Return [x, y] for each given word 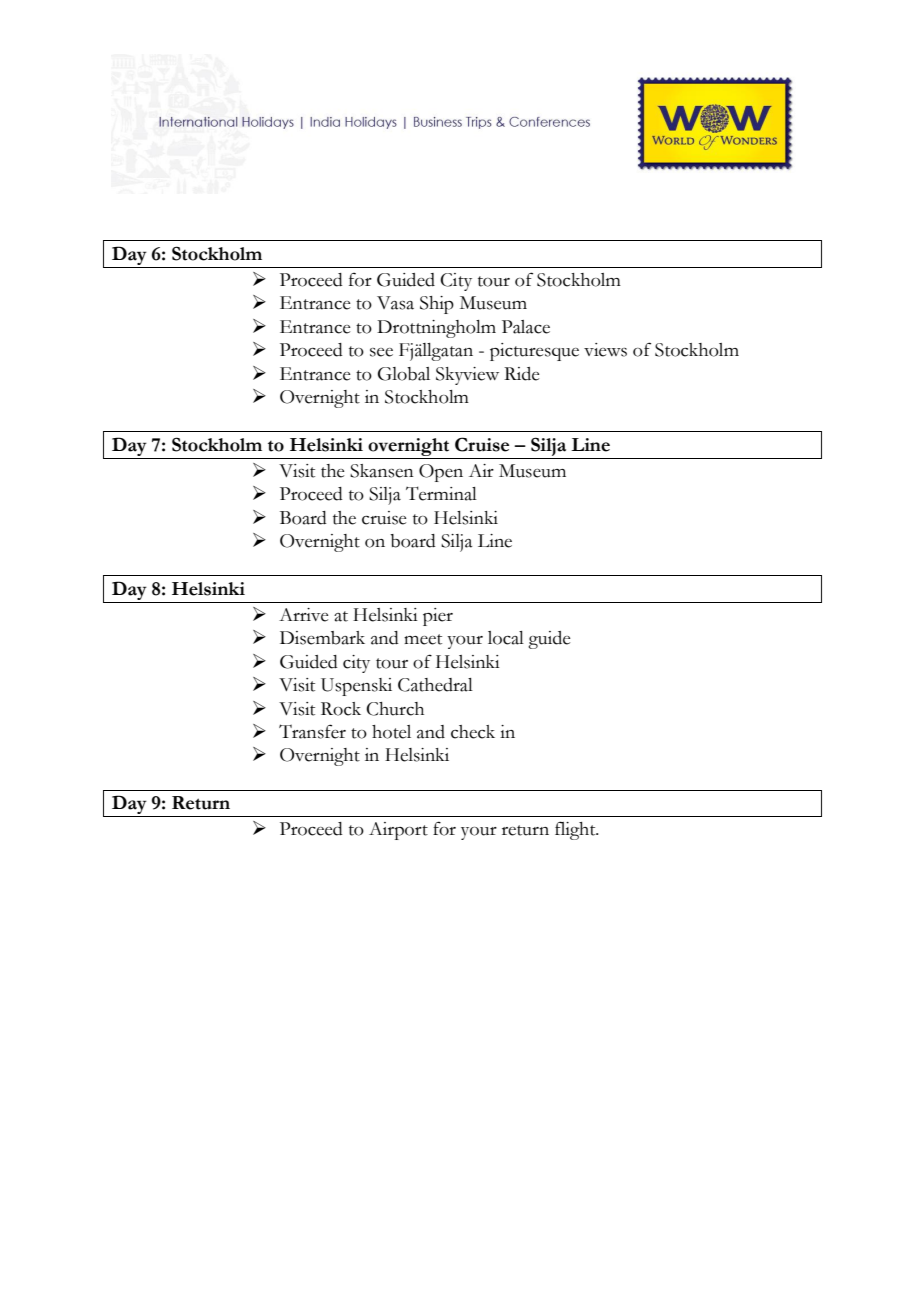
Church [395, 709]
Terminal [441, 493]
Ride [521, 374]
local [506, 638]
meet [423, 639]
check [473, 732]
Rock [341, 709]
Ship [437, 305]
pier [438, 617]
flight [576, 830]
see [381, 352]
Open [441, 473]
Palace [526, 327]
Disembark [322, 638]
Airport [398, 831]
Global [404, 374]
